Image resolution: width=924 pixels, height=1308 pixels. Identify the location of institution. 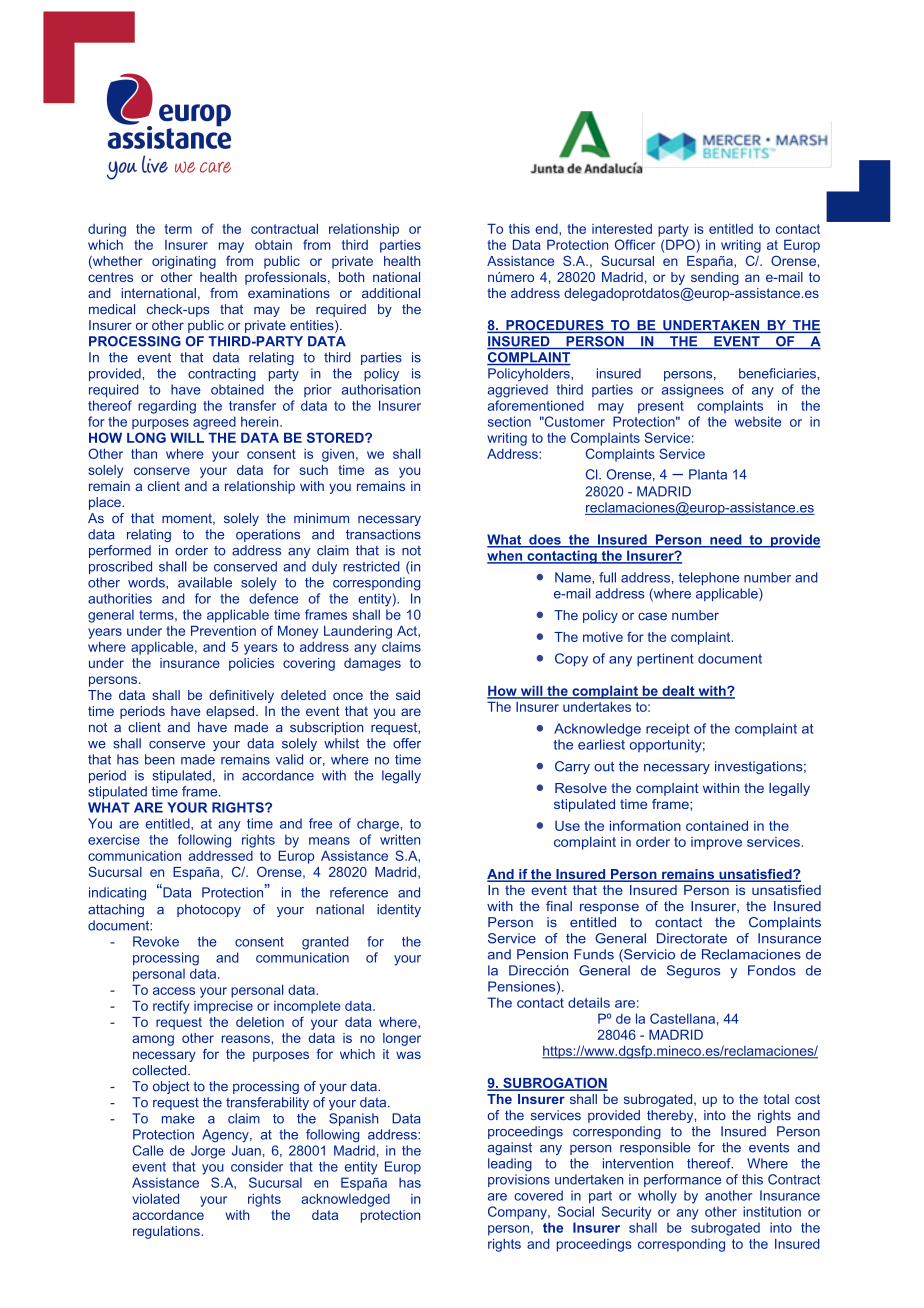
(772, 1211).
